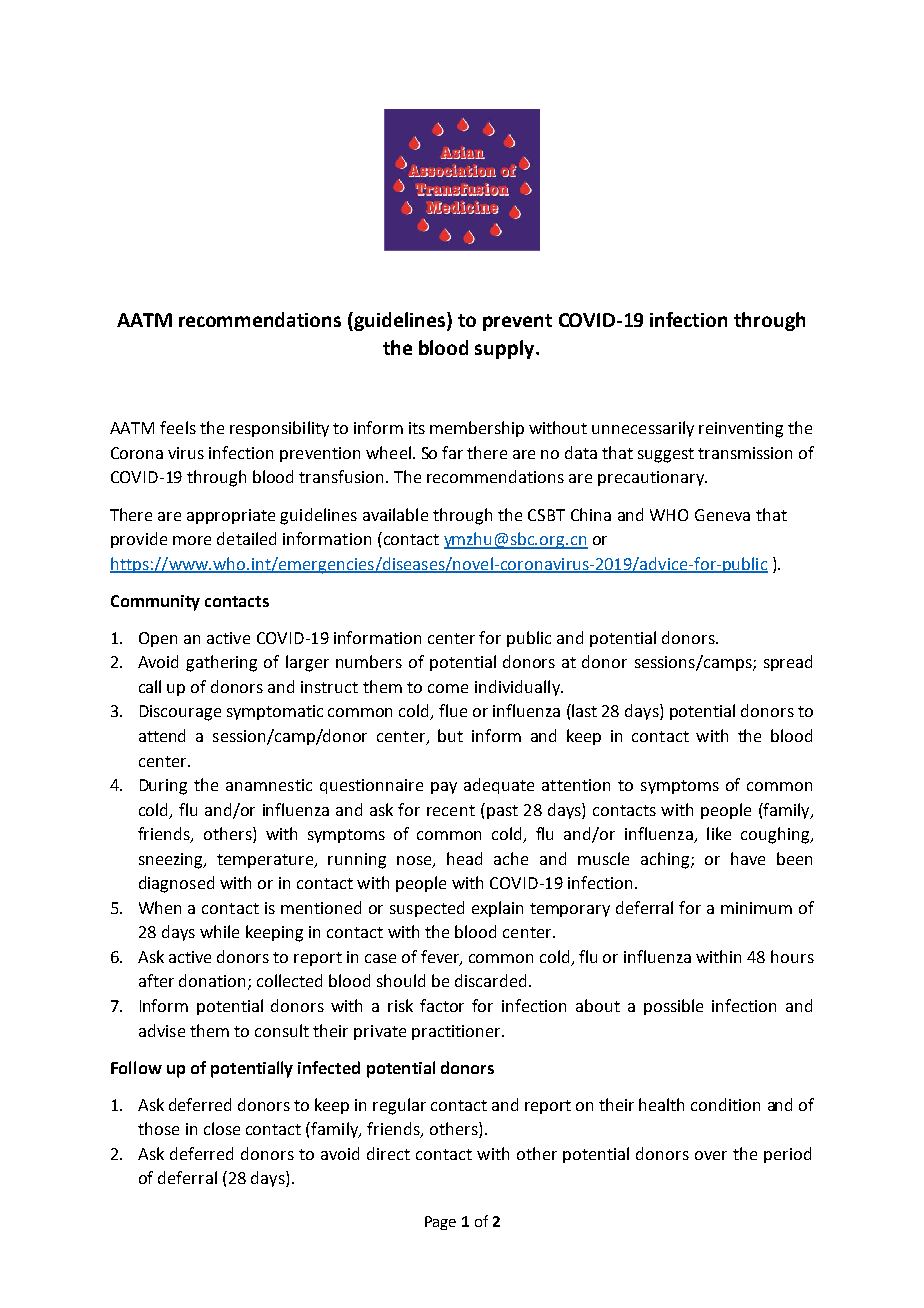  Describe the element at coordinates (506, 349) in the image. I see `supply` at that location.
